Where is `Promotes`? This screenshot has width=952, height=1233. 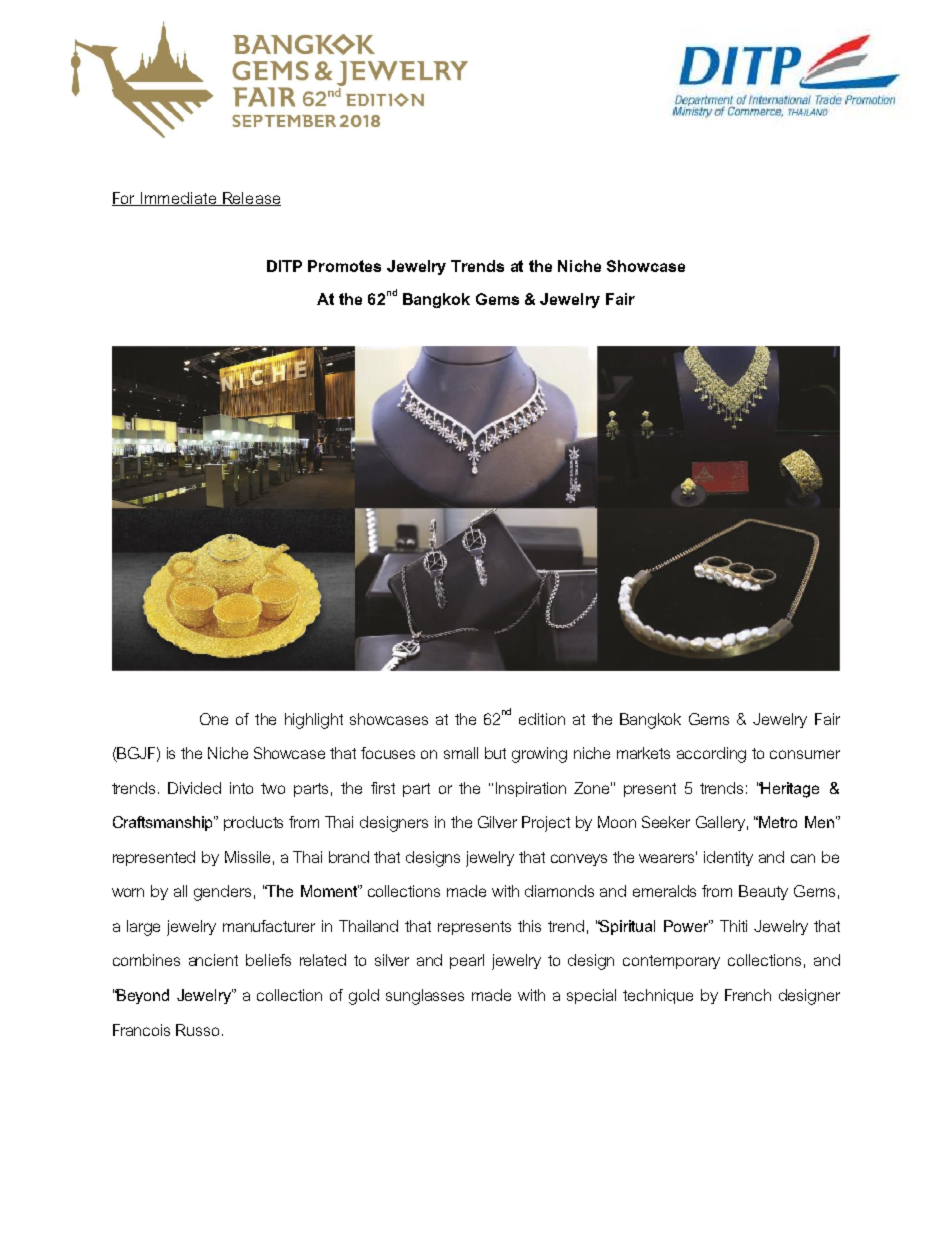
Promotes is located at coordinates (344, 266).
